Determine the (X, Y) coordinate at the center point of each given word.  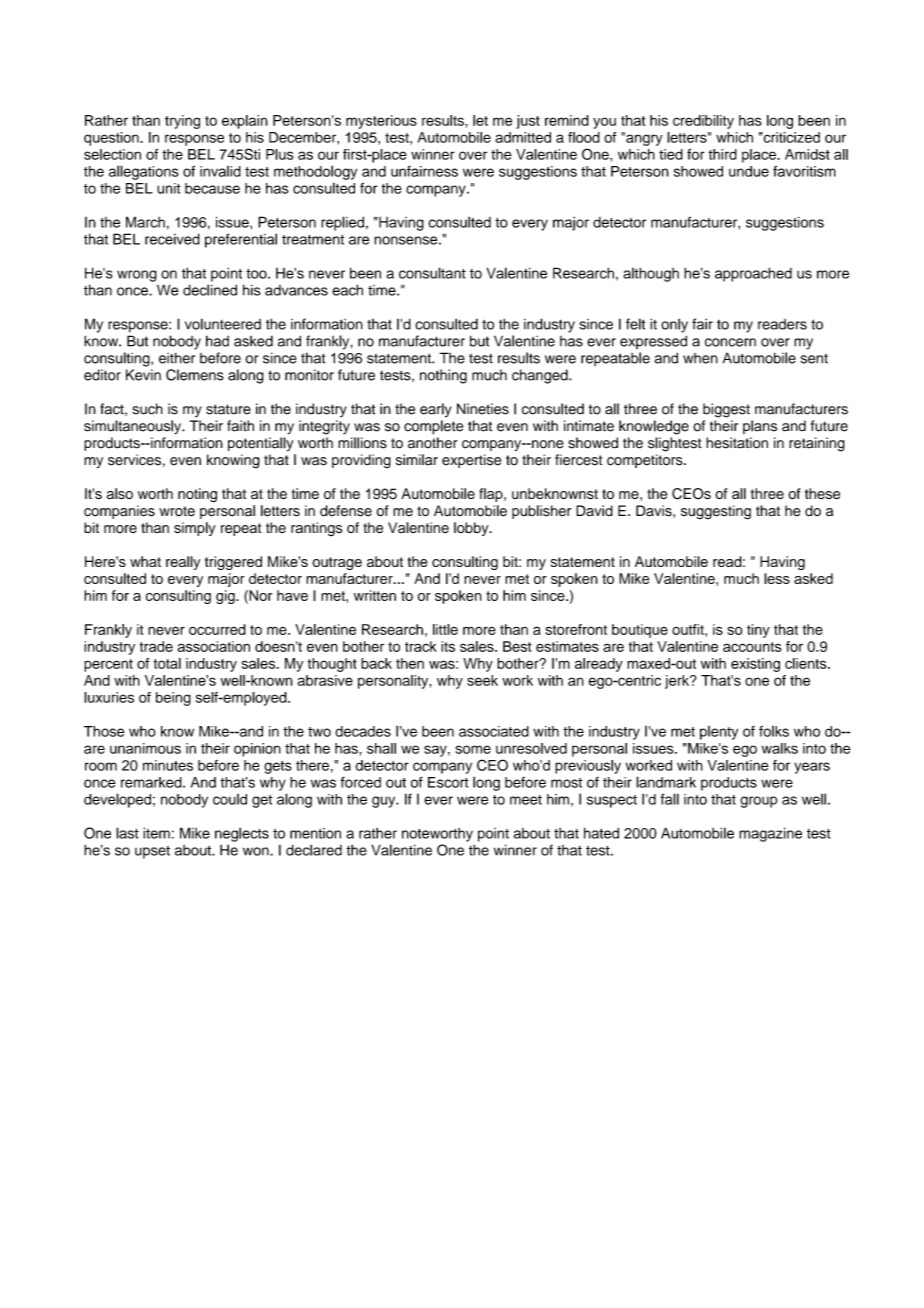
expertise (471, 461)
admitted (523, 137)
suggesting (716, 512)
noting (197, 495)
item (156, 833)
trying (182, 122)
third (722, 154)
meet (526, 800)
